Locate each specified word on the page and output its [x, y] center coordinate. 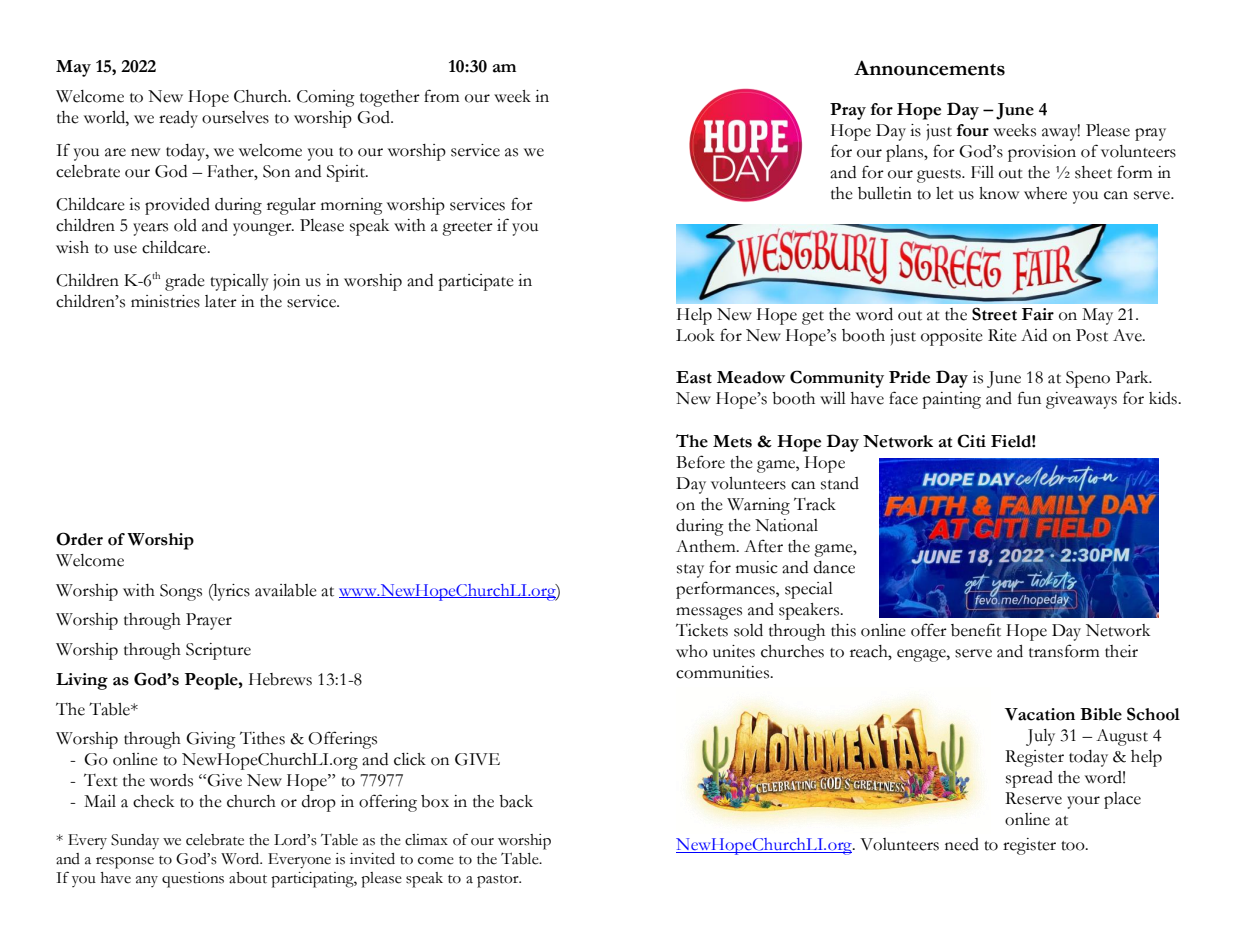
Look [695, 335]
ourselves [235, 117]
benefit [976, 630]
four [973, 130]
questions [193, 880]
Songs [181, 592]
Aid [1034, 335]
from [442, 96]
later [221, 301]
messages [709, 613]
